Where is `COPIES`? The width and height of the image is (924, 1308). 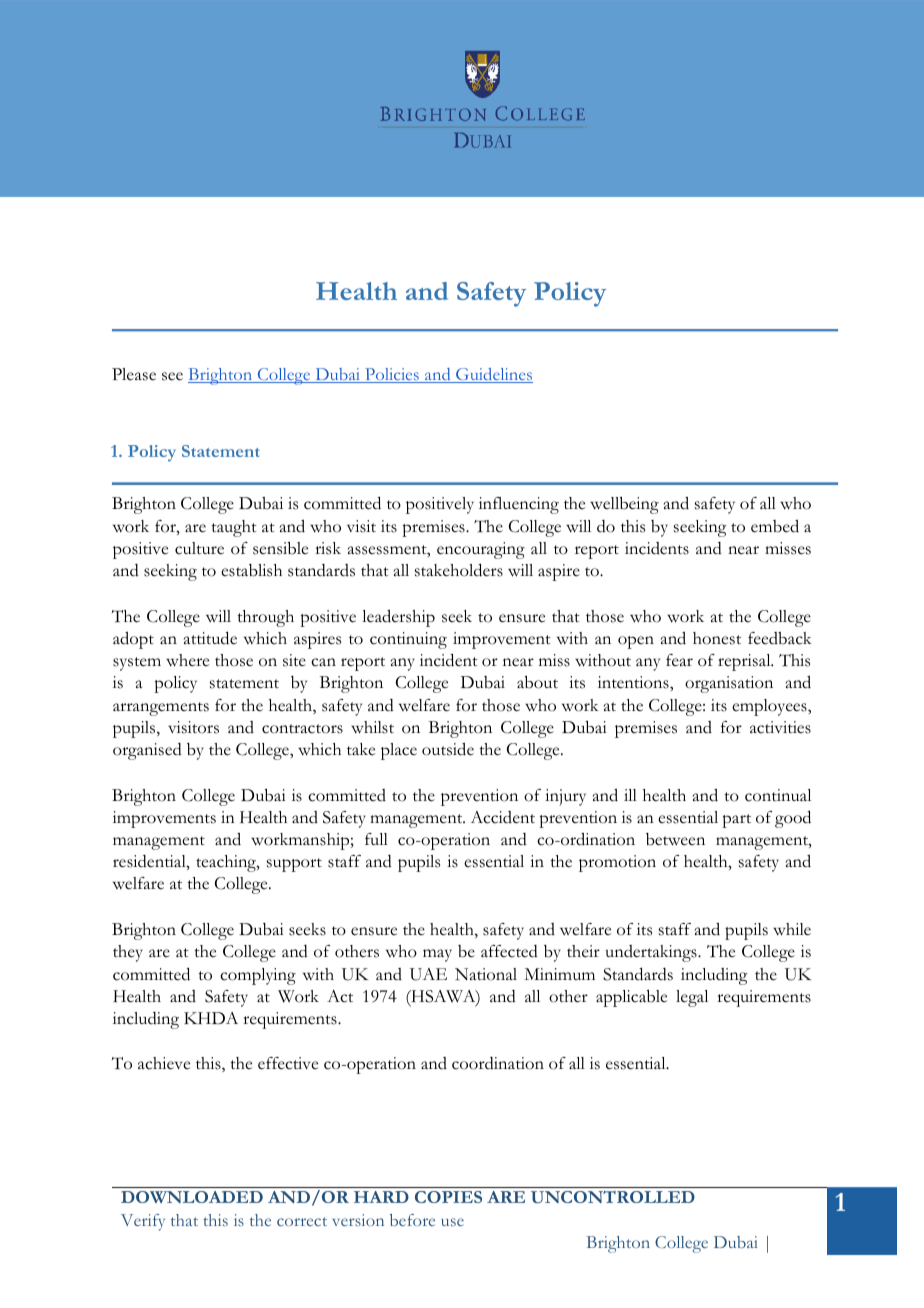
COPIES is located at coordinates (448, 1197).
